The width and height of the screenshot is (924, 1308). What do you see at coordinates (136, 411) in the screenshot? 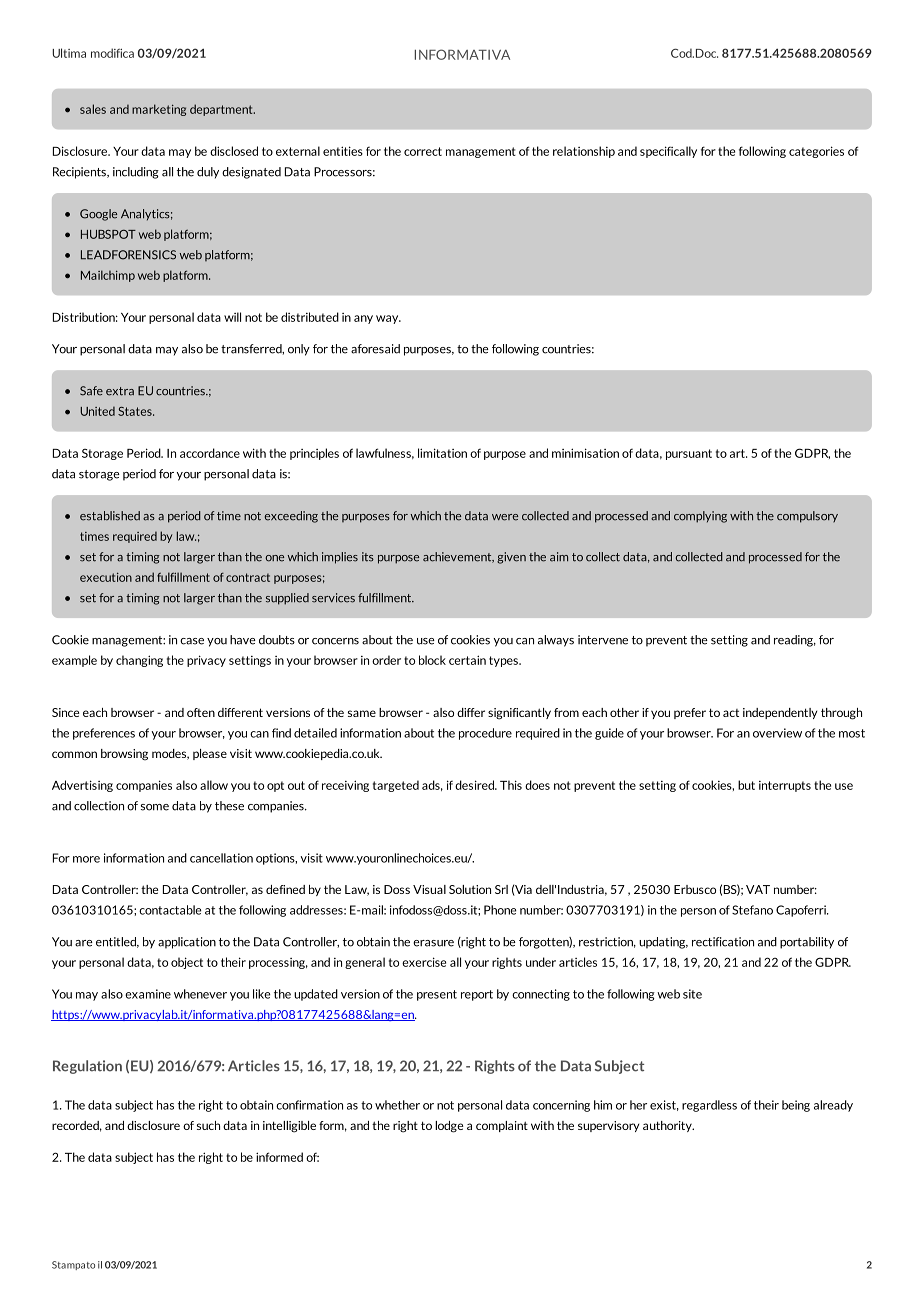
I see `States` at bounding box center [136, 411].
